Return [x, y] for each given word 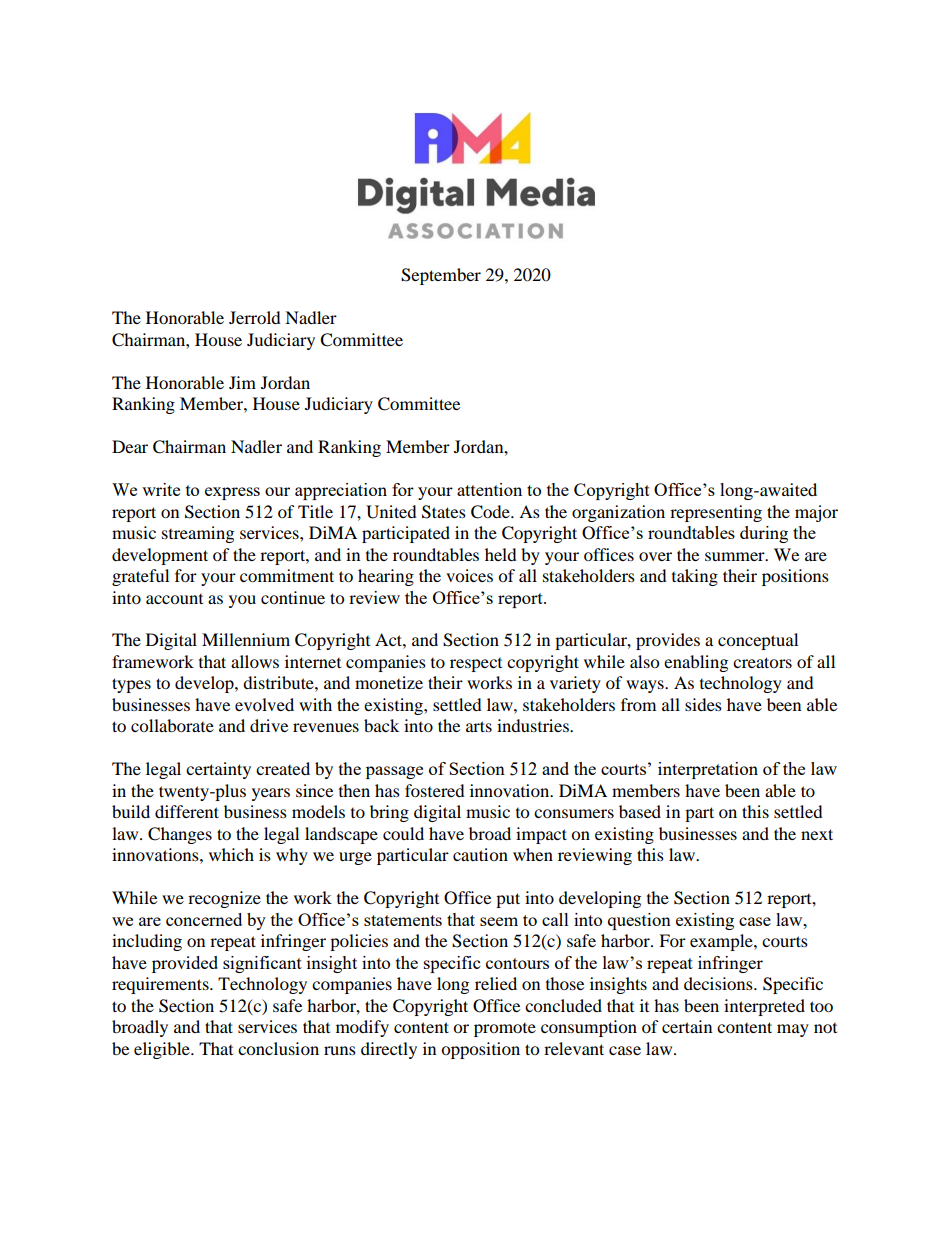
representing [716, 513]
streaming [198, 534]
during [764, 534]
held [501, 554]
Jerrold [255, 317]
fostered [435, 790]
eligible [163, 1050]
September [441, 276]
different [187, 811]
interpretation [708, 770]
